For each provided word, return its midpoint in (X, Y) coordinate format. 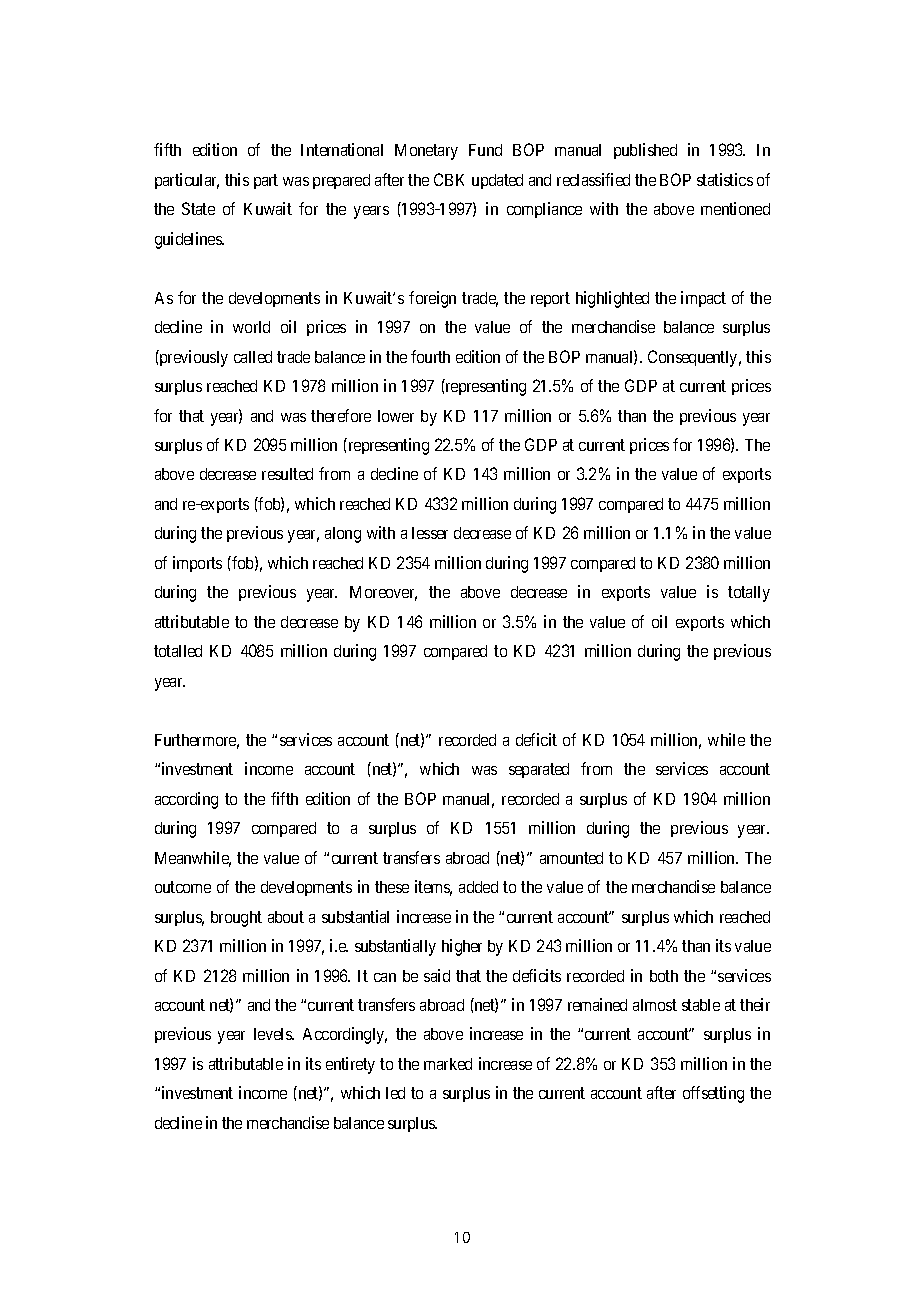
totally (749, 594)
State (198, 208)
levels (273, 1034)
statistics (725, 179)
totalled (178, 651)
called (253, 357)
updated (497, 181)
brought (236, 919)
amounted (571, 858)
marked (448, 1064)
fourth (430, 356)
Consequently (694, 358)
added (478, 887)
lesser (430, 533)
